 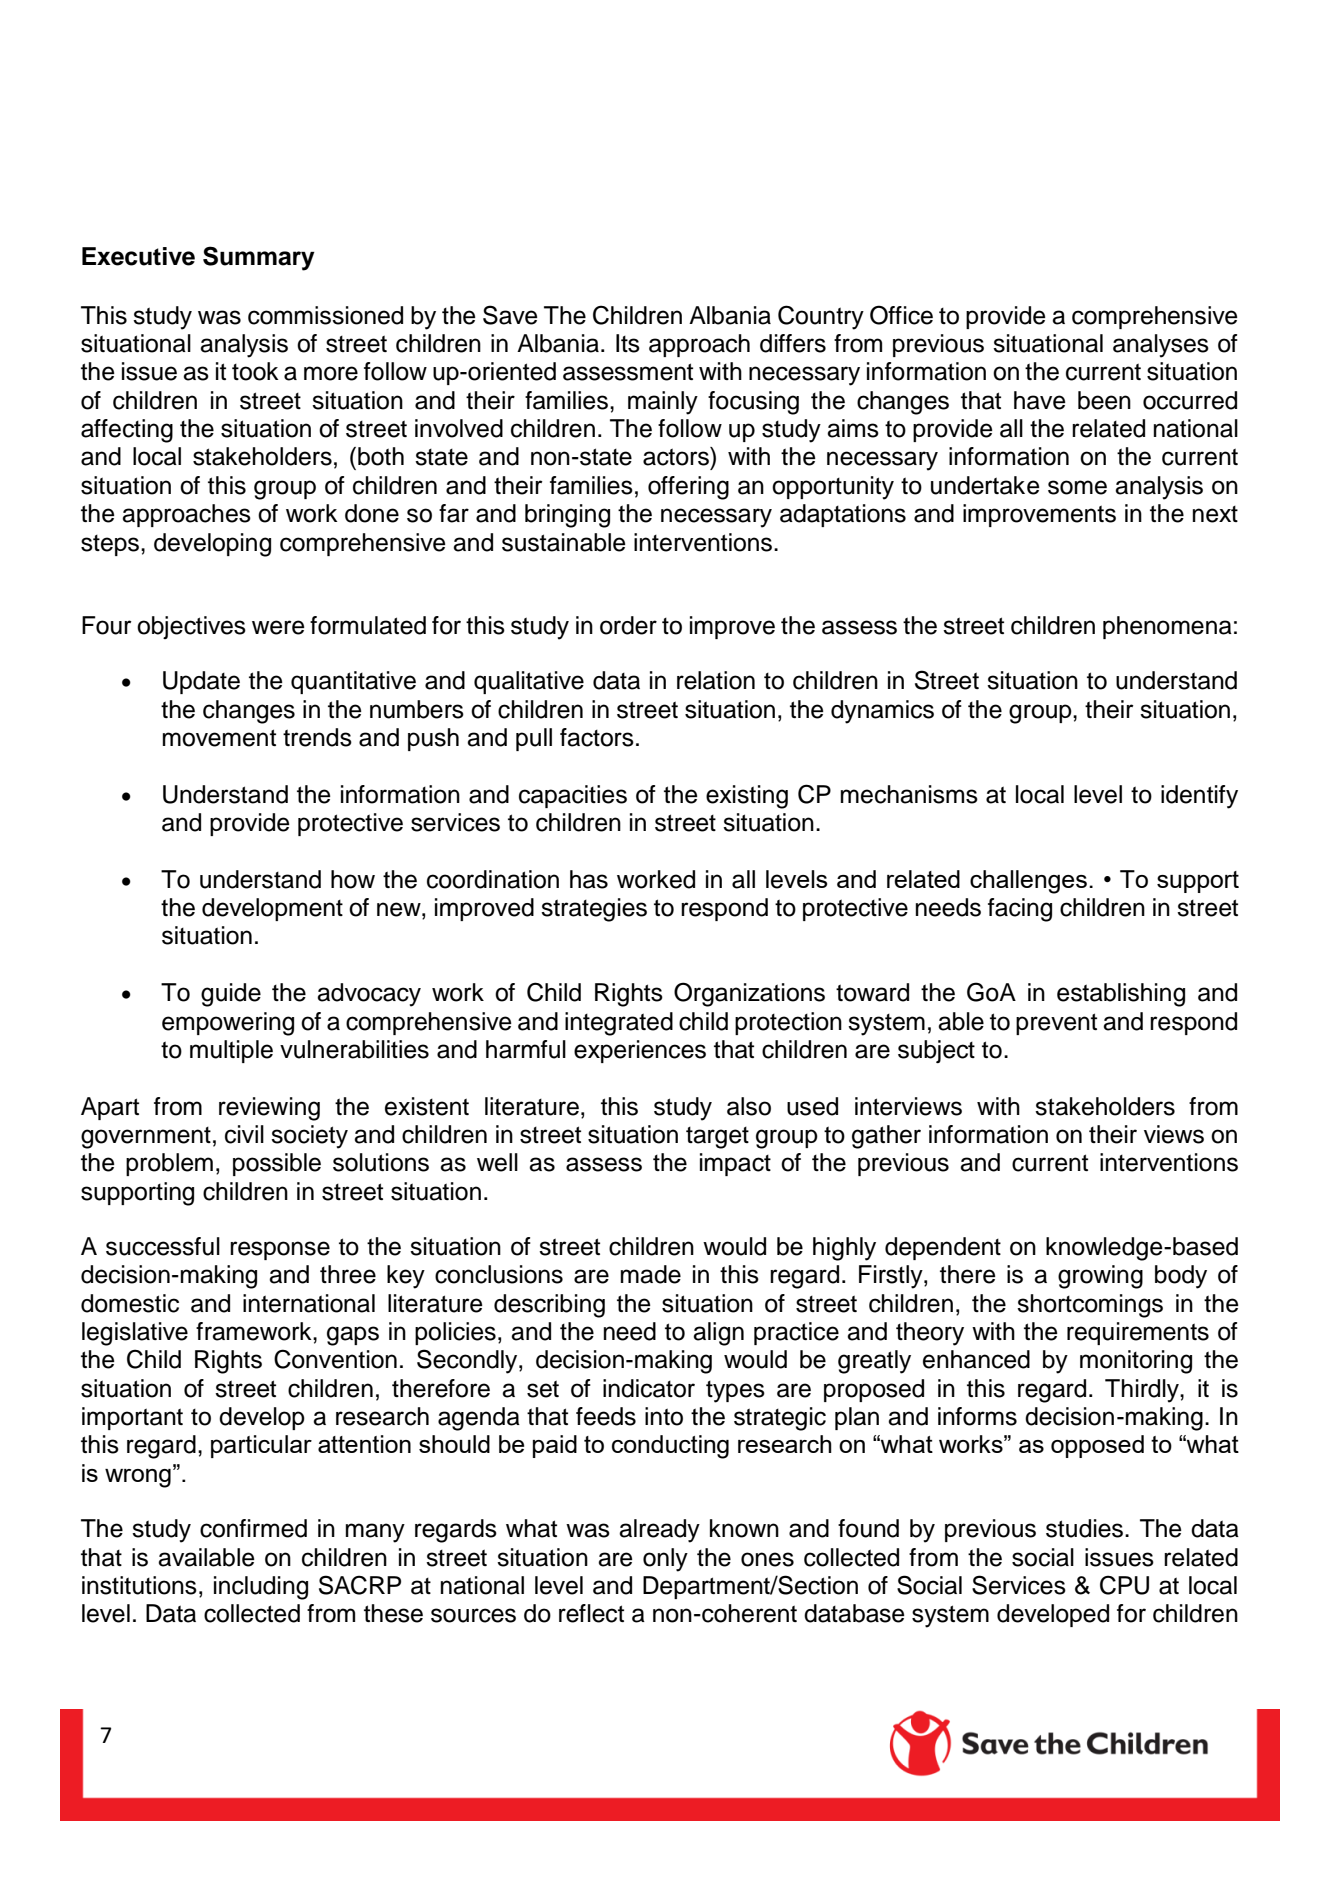 What do you see at coordinates (594, 910) in the screenshot?
I see `strategies` at bounding box center [594, 910].
